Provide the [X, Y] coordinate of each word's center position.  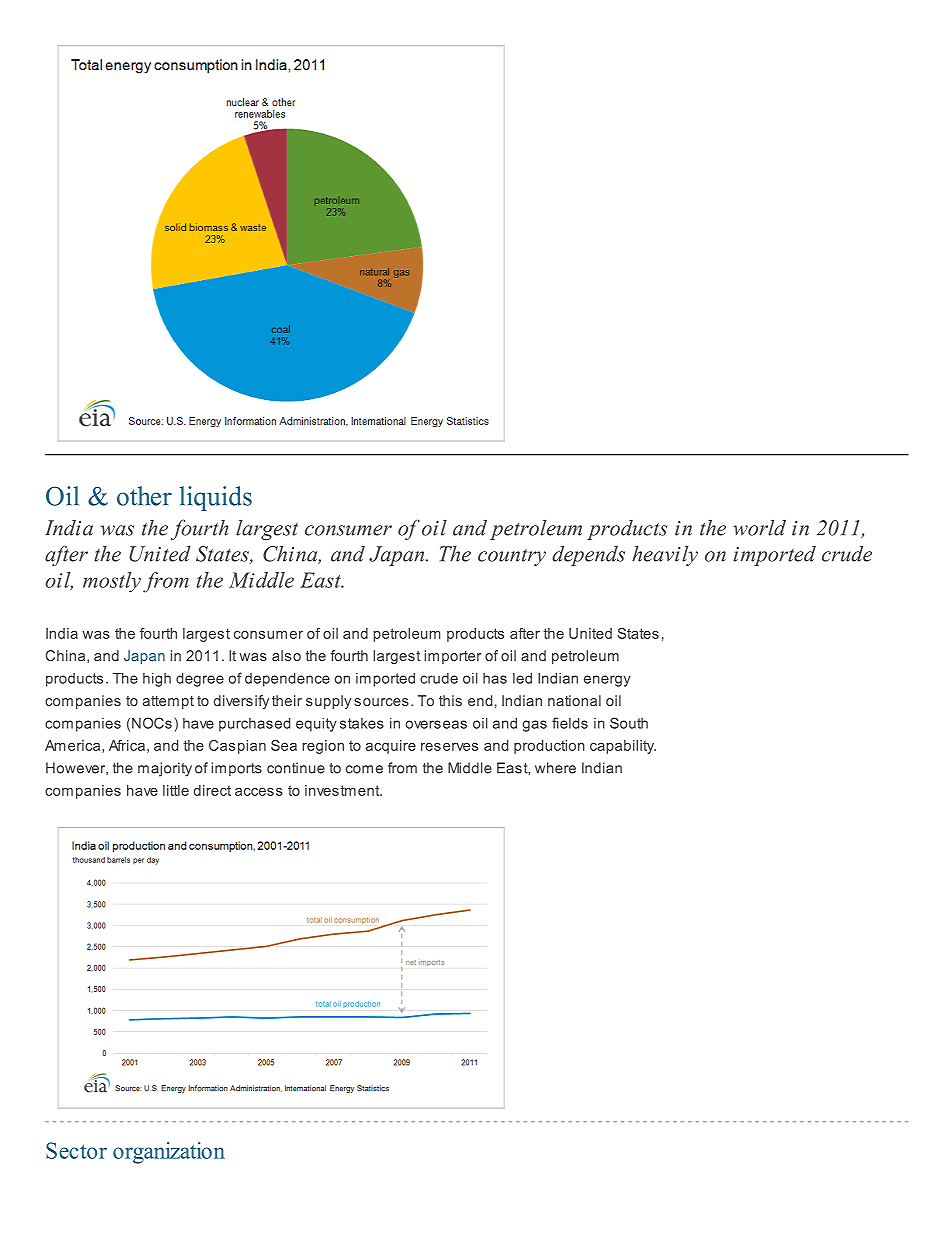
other [144, 496]
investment [343, 790]
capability [623, 747]
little [176, 790]
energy [607, 681]
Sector [76, 1150]
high [157, 680]
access [259, 792]
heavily [665, 556]
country [512, 557]
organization [169, 1153]
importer [452, 657]
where [555, 768]
